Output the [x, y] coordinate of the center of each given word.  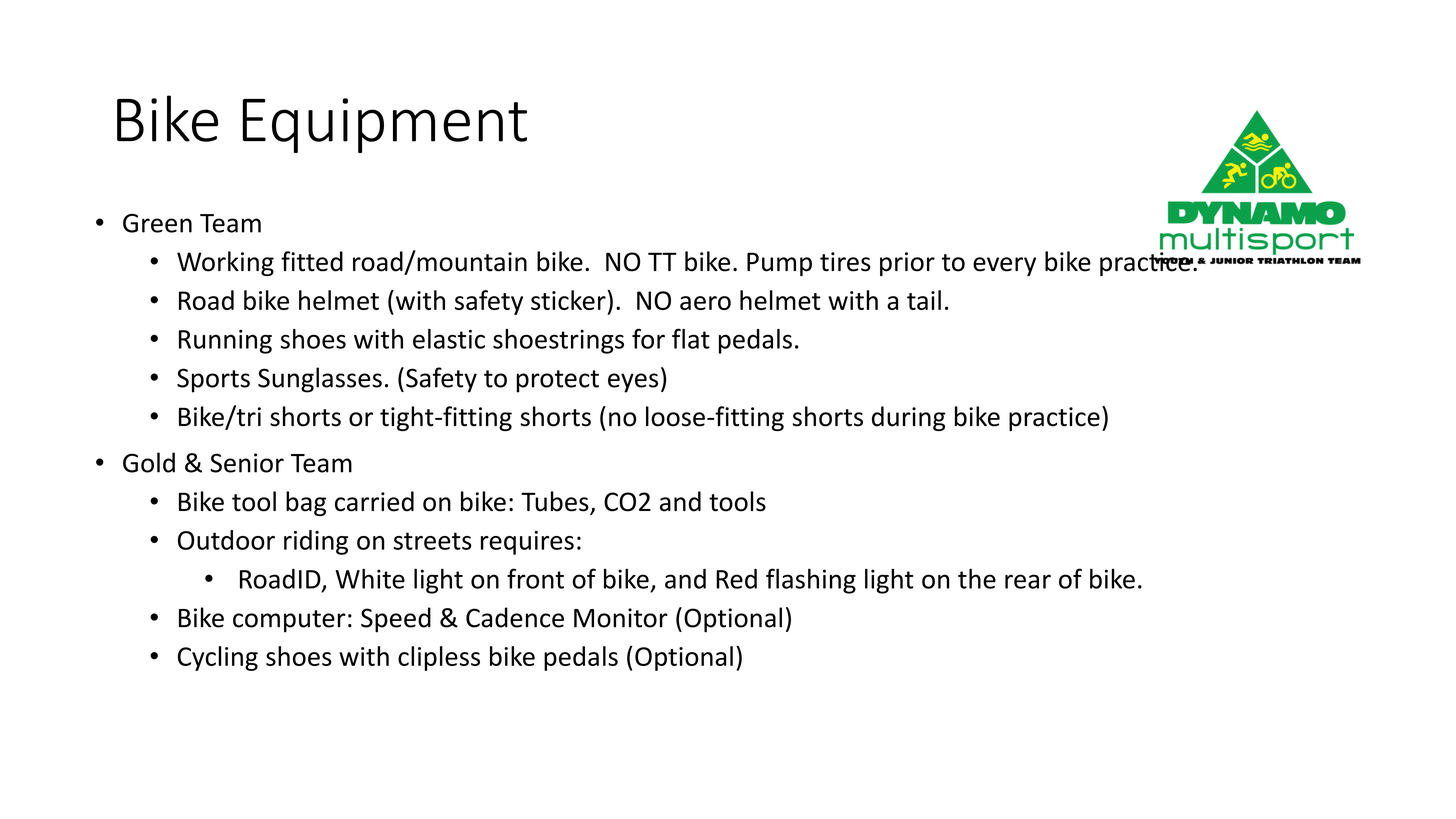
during [909, 418]
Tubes [556, 502]
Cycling [218, 658]
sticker [569, 300]
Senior [247, 463]
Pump [779, 264]
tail [924, 300]
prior [907, 264]
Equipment [385, 125]
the [977, 578]
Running [225, 341]
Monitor [621, 618]
